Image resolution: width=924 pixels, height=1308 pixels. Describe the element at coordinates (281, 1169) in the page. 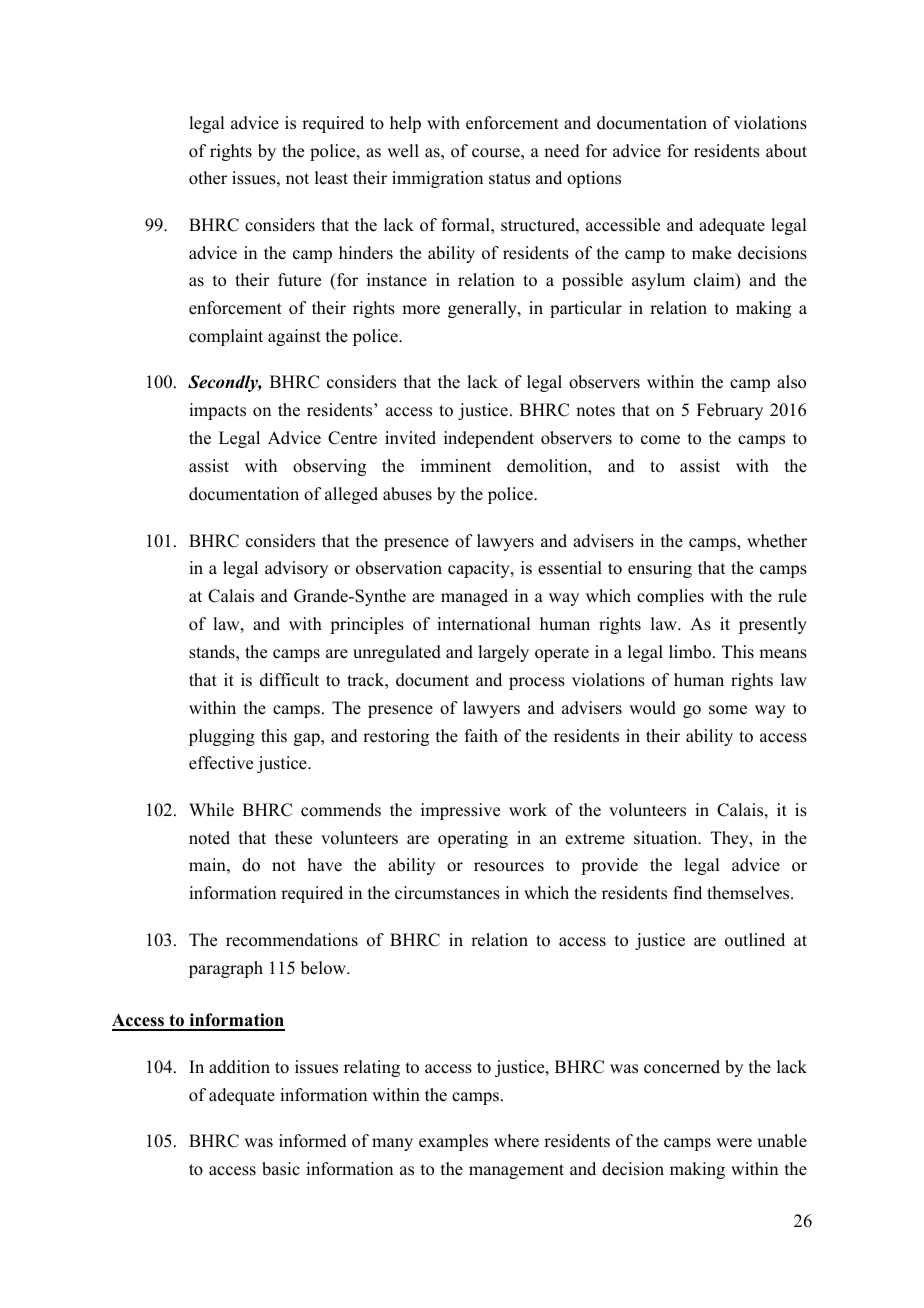

I see `basic` at that location.
